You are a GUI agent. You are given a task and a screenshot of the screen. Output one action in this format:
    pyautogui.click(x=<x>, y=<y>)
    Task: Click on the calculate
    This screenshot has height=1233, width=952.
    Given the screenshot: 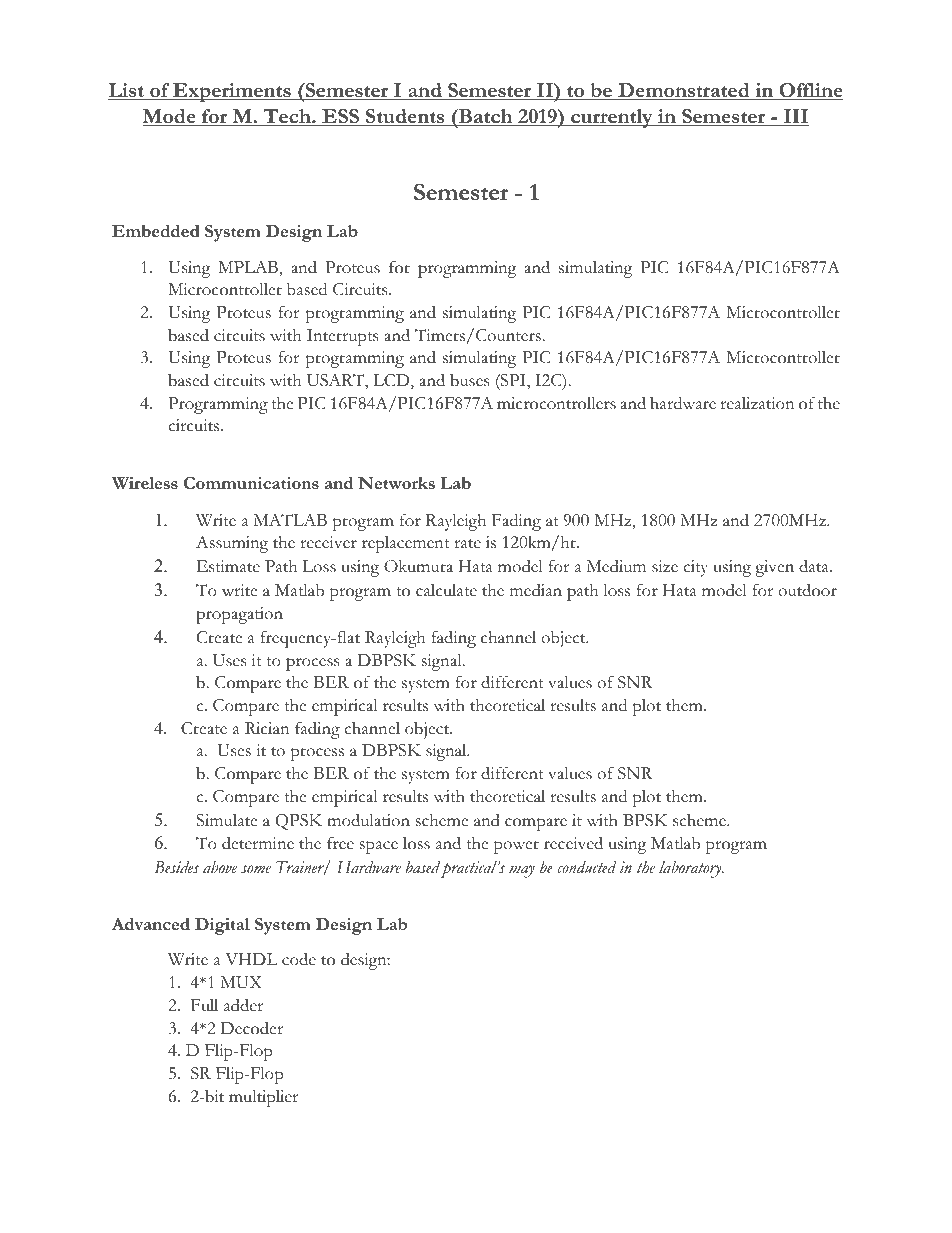 What is the action you would take?
    pyautogui.click(x=446, y=590)
